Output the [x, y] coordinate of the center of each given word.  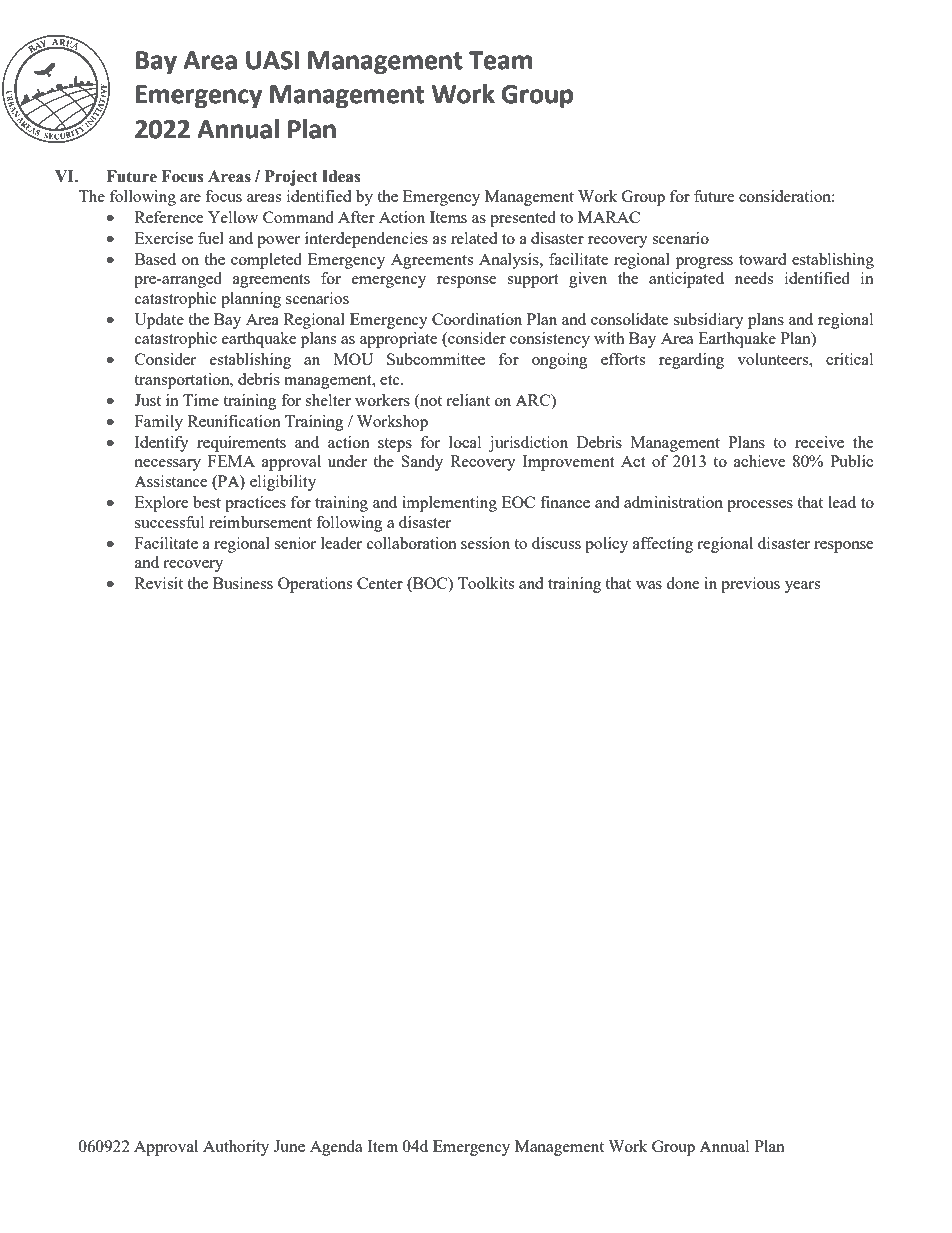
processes [760, 506]
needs [754, 278]
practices [255, 504]
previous [750, 585]
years [802, 587]
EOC [518, 502]
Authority [236, 1148]
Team [501, 60]
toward [762, 259]
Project [291, 178]
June [289, 1146]
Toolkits [486, 583]
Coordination [477, 319]
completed [266, 261]
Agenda [336, 1148]
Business [243, 583]
